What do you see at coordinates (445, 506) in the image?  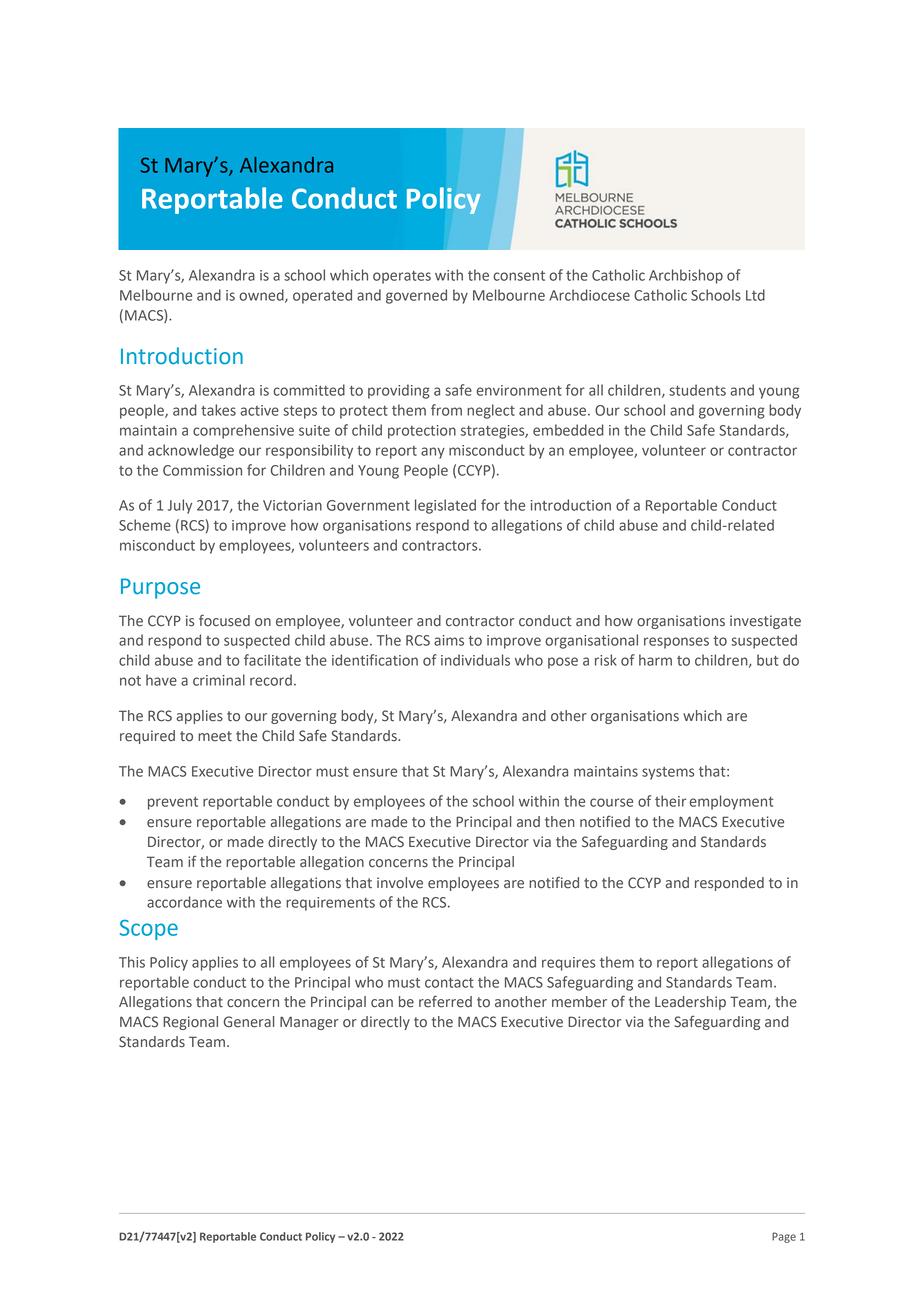 I see `legislated` at bounding box center [445, 506].
